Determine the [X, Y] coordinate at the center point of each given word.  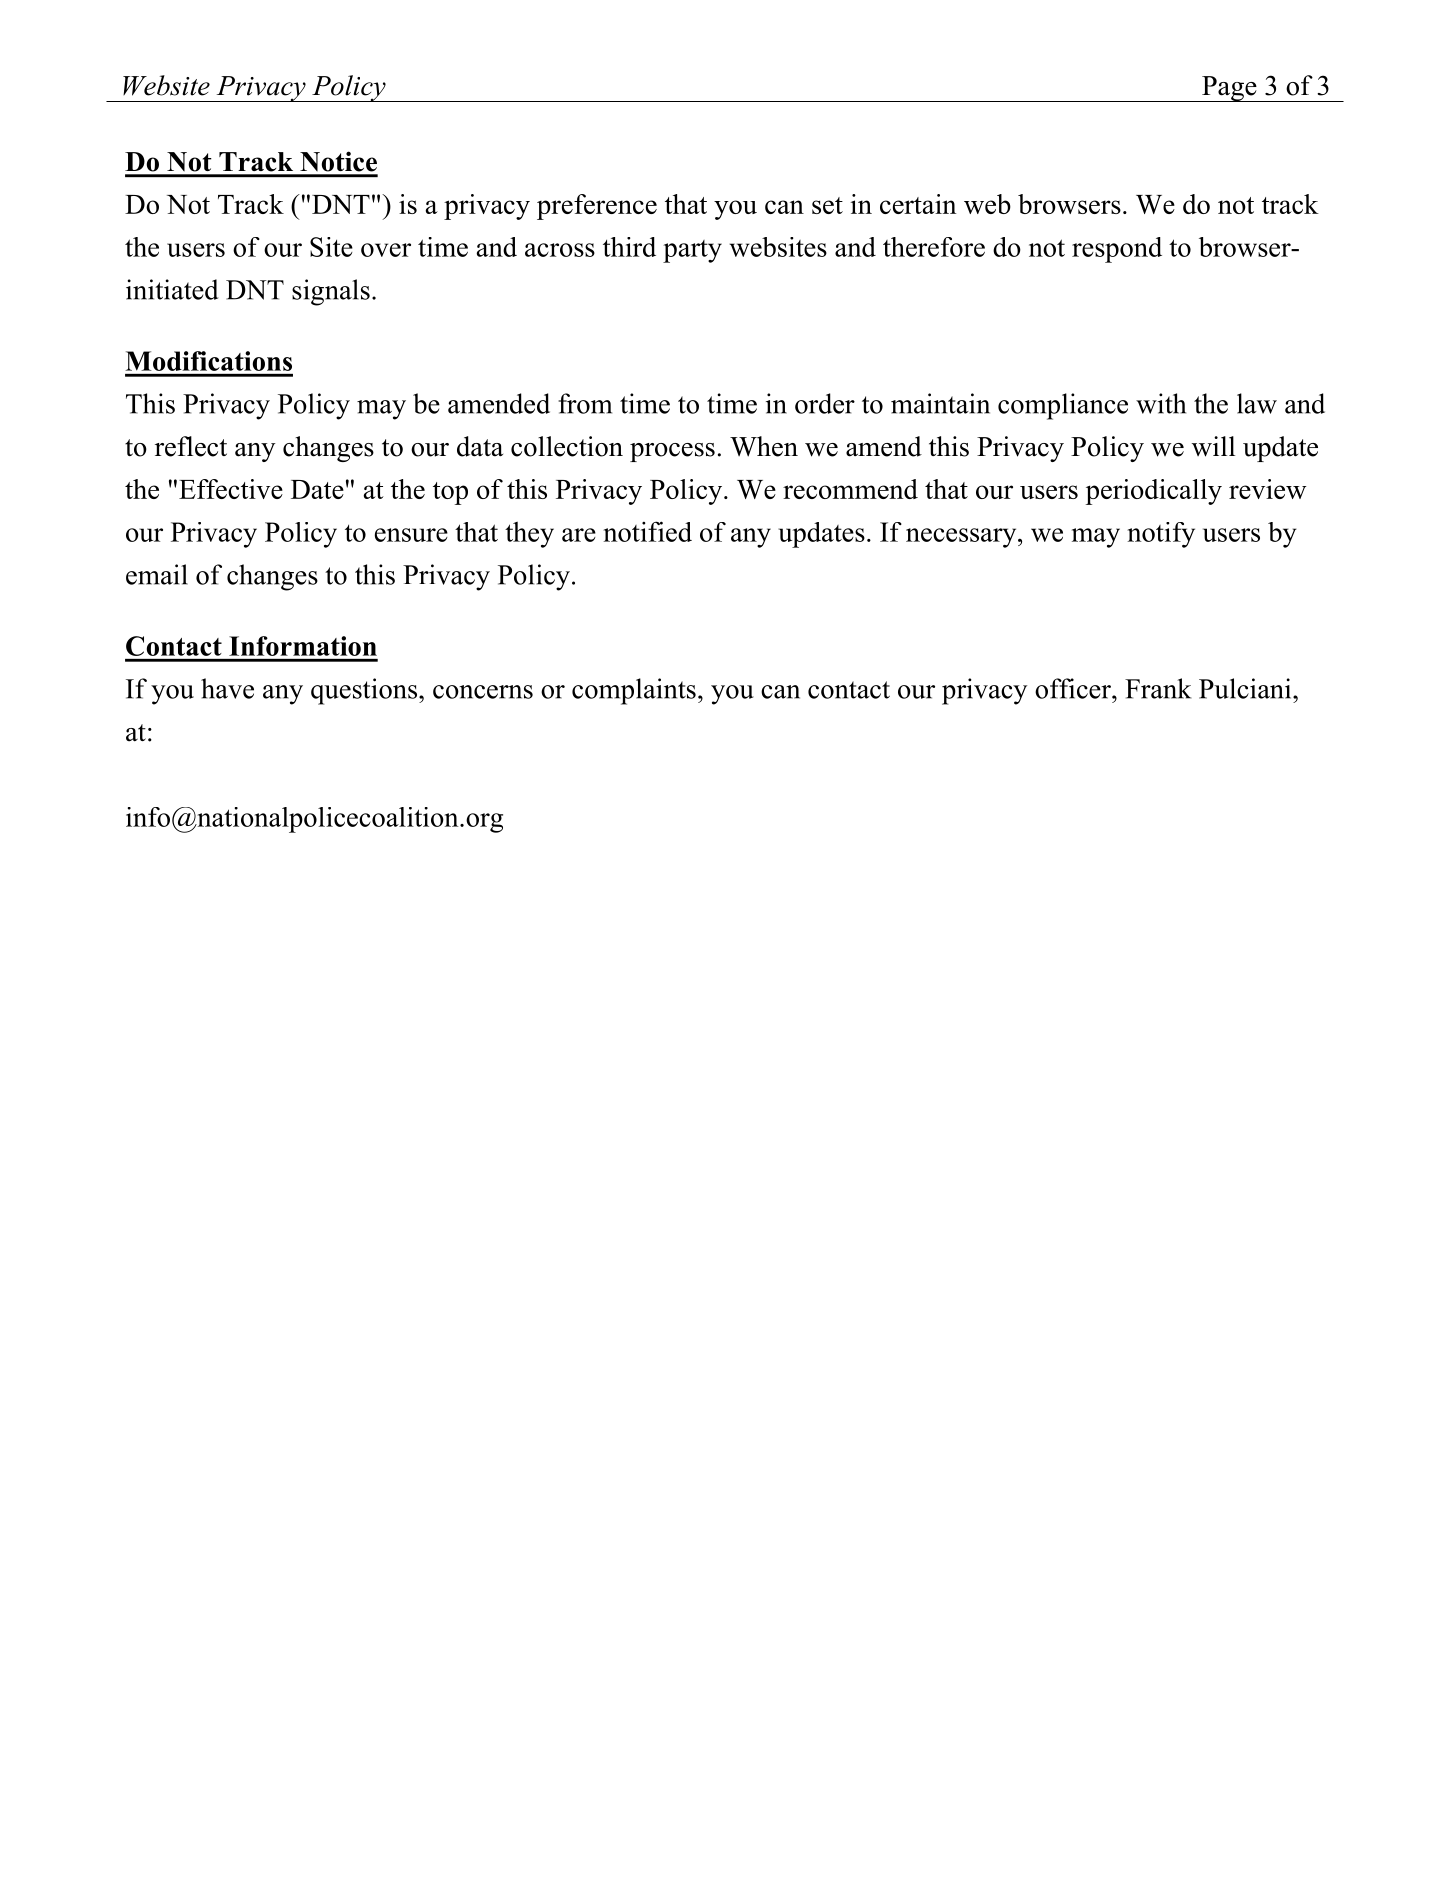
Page [1229, 89]
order [825, 403]
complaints [634, 691]
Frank [1158, 688]
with [1161, 403]
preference [597, 207]
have [227, 688]
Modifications [208, 361]
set [827, 205]
